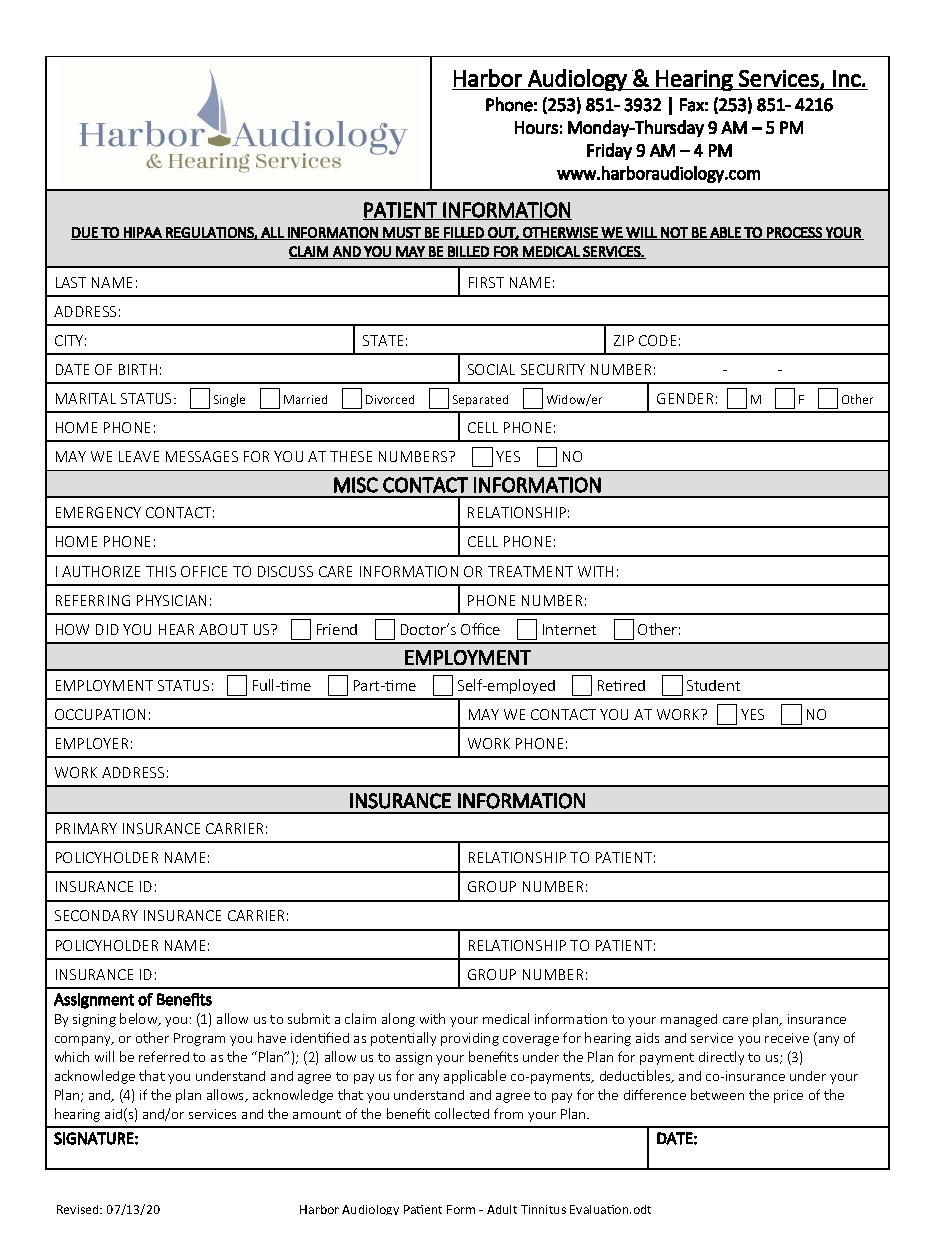  I want to click on HIPAA, so click(143, 233).
